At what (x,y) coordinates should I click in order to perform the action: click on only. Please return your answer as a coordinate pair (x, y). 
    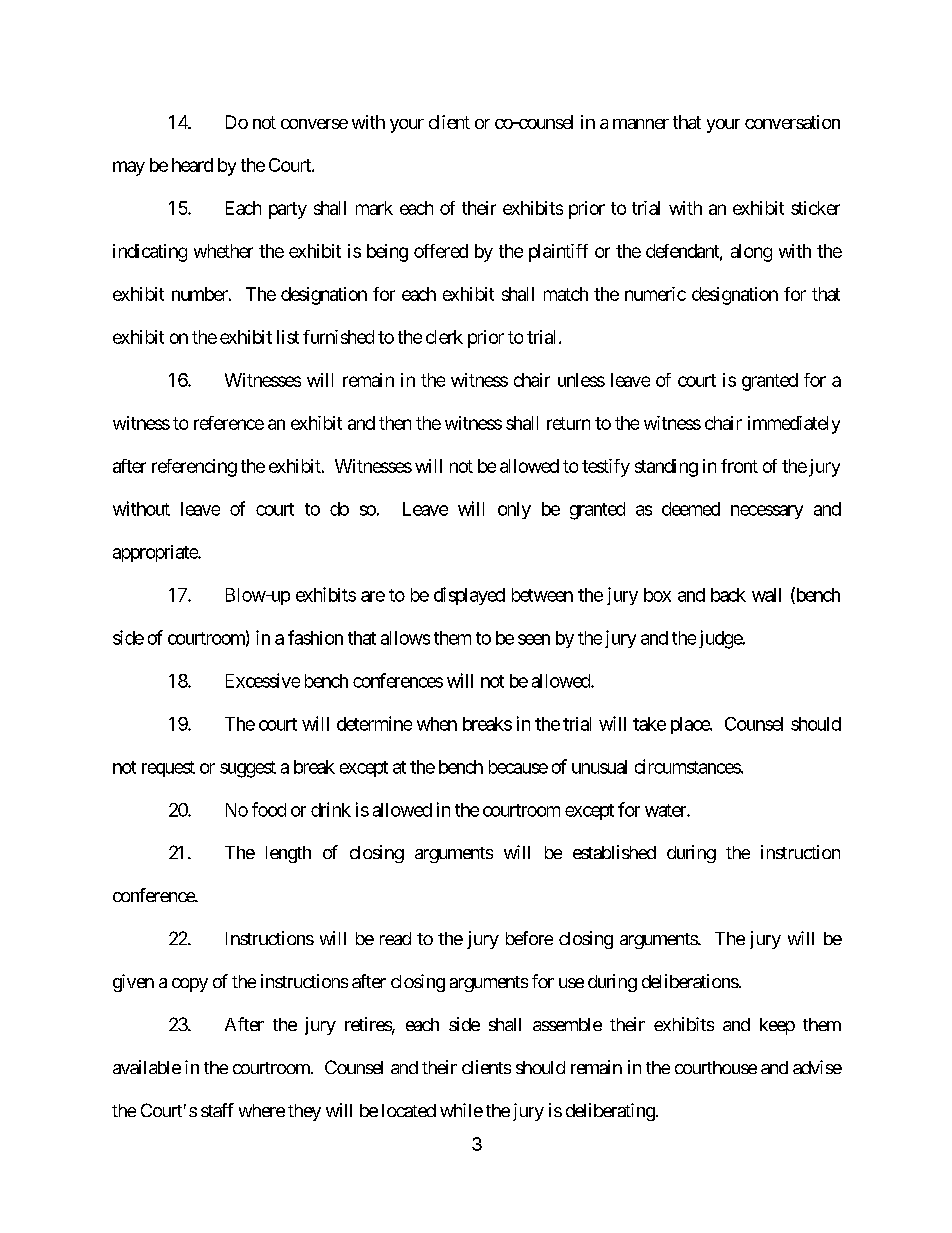
    Looking at the image, I should click on (514, 510).
